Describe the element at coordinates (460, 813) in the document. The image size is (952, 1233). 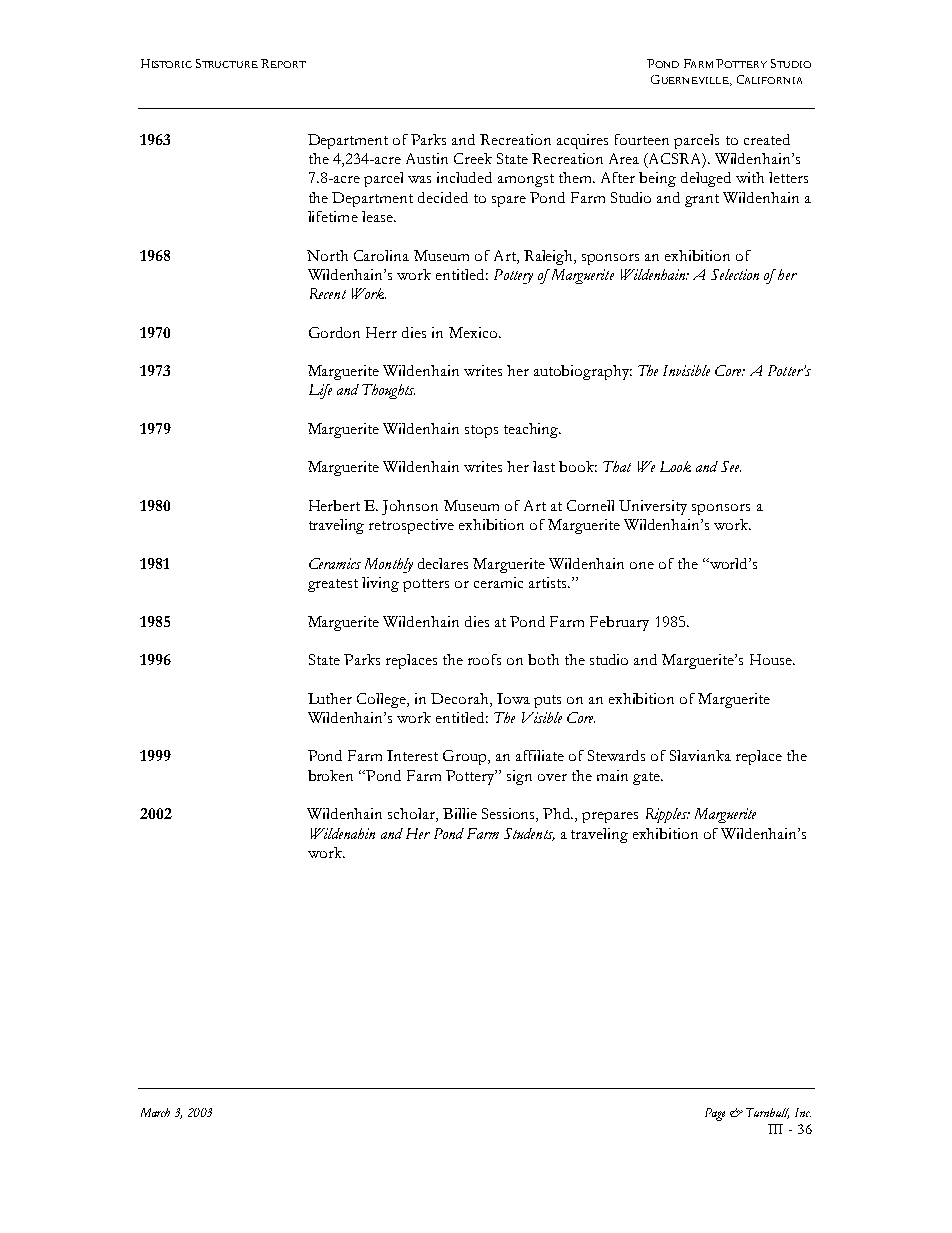
I see `Billie` at that location.
